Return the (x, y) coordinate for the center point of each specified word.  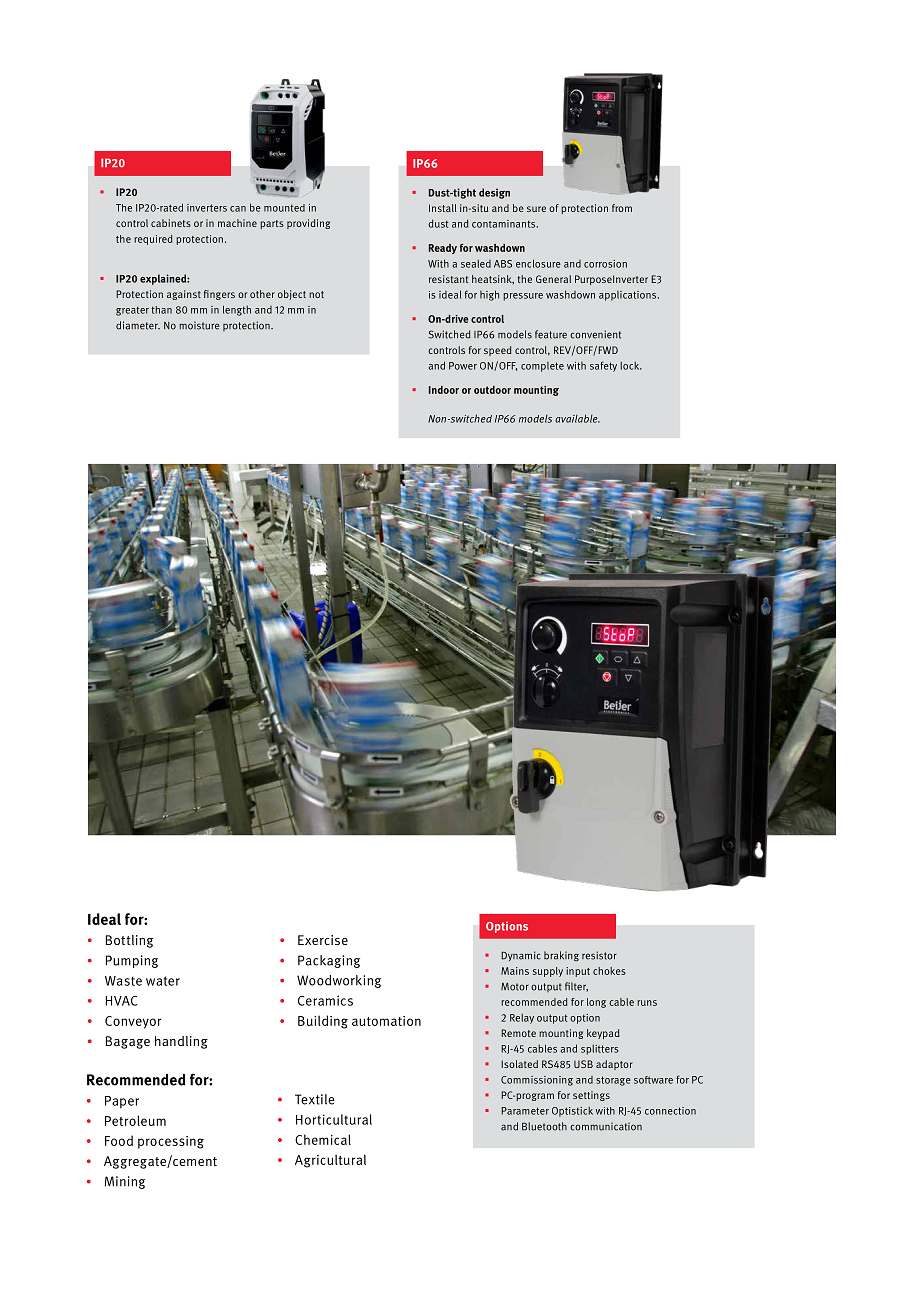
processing (171, 1142)
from (622, 208)
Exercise (323, 940)
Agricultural (330, 1161)
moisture (199, 326)
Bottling (129, 941)
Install (443, 208)
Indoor (444, 390)
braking (561, 956)
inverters (207, 208)
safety (603, 366)
